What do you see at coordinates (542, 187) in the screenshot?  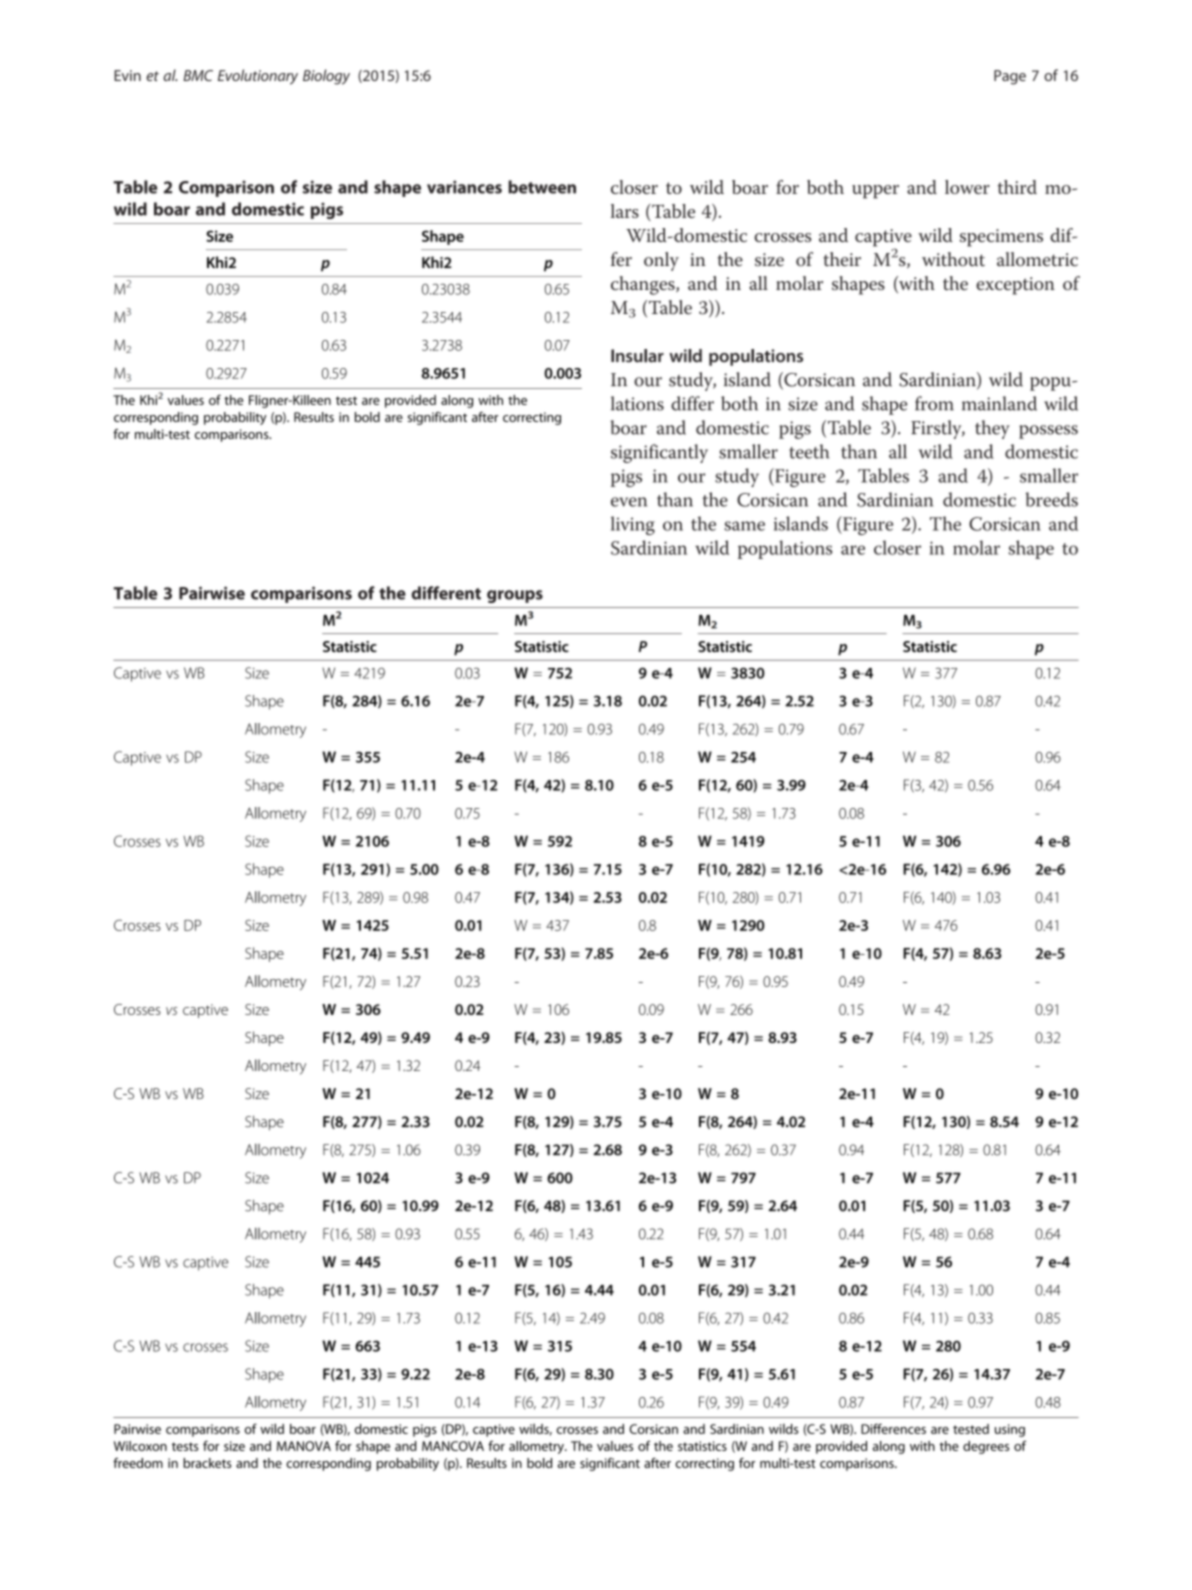 I see `between` at bounding box center [542, 187].
